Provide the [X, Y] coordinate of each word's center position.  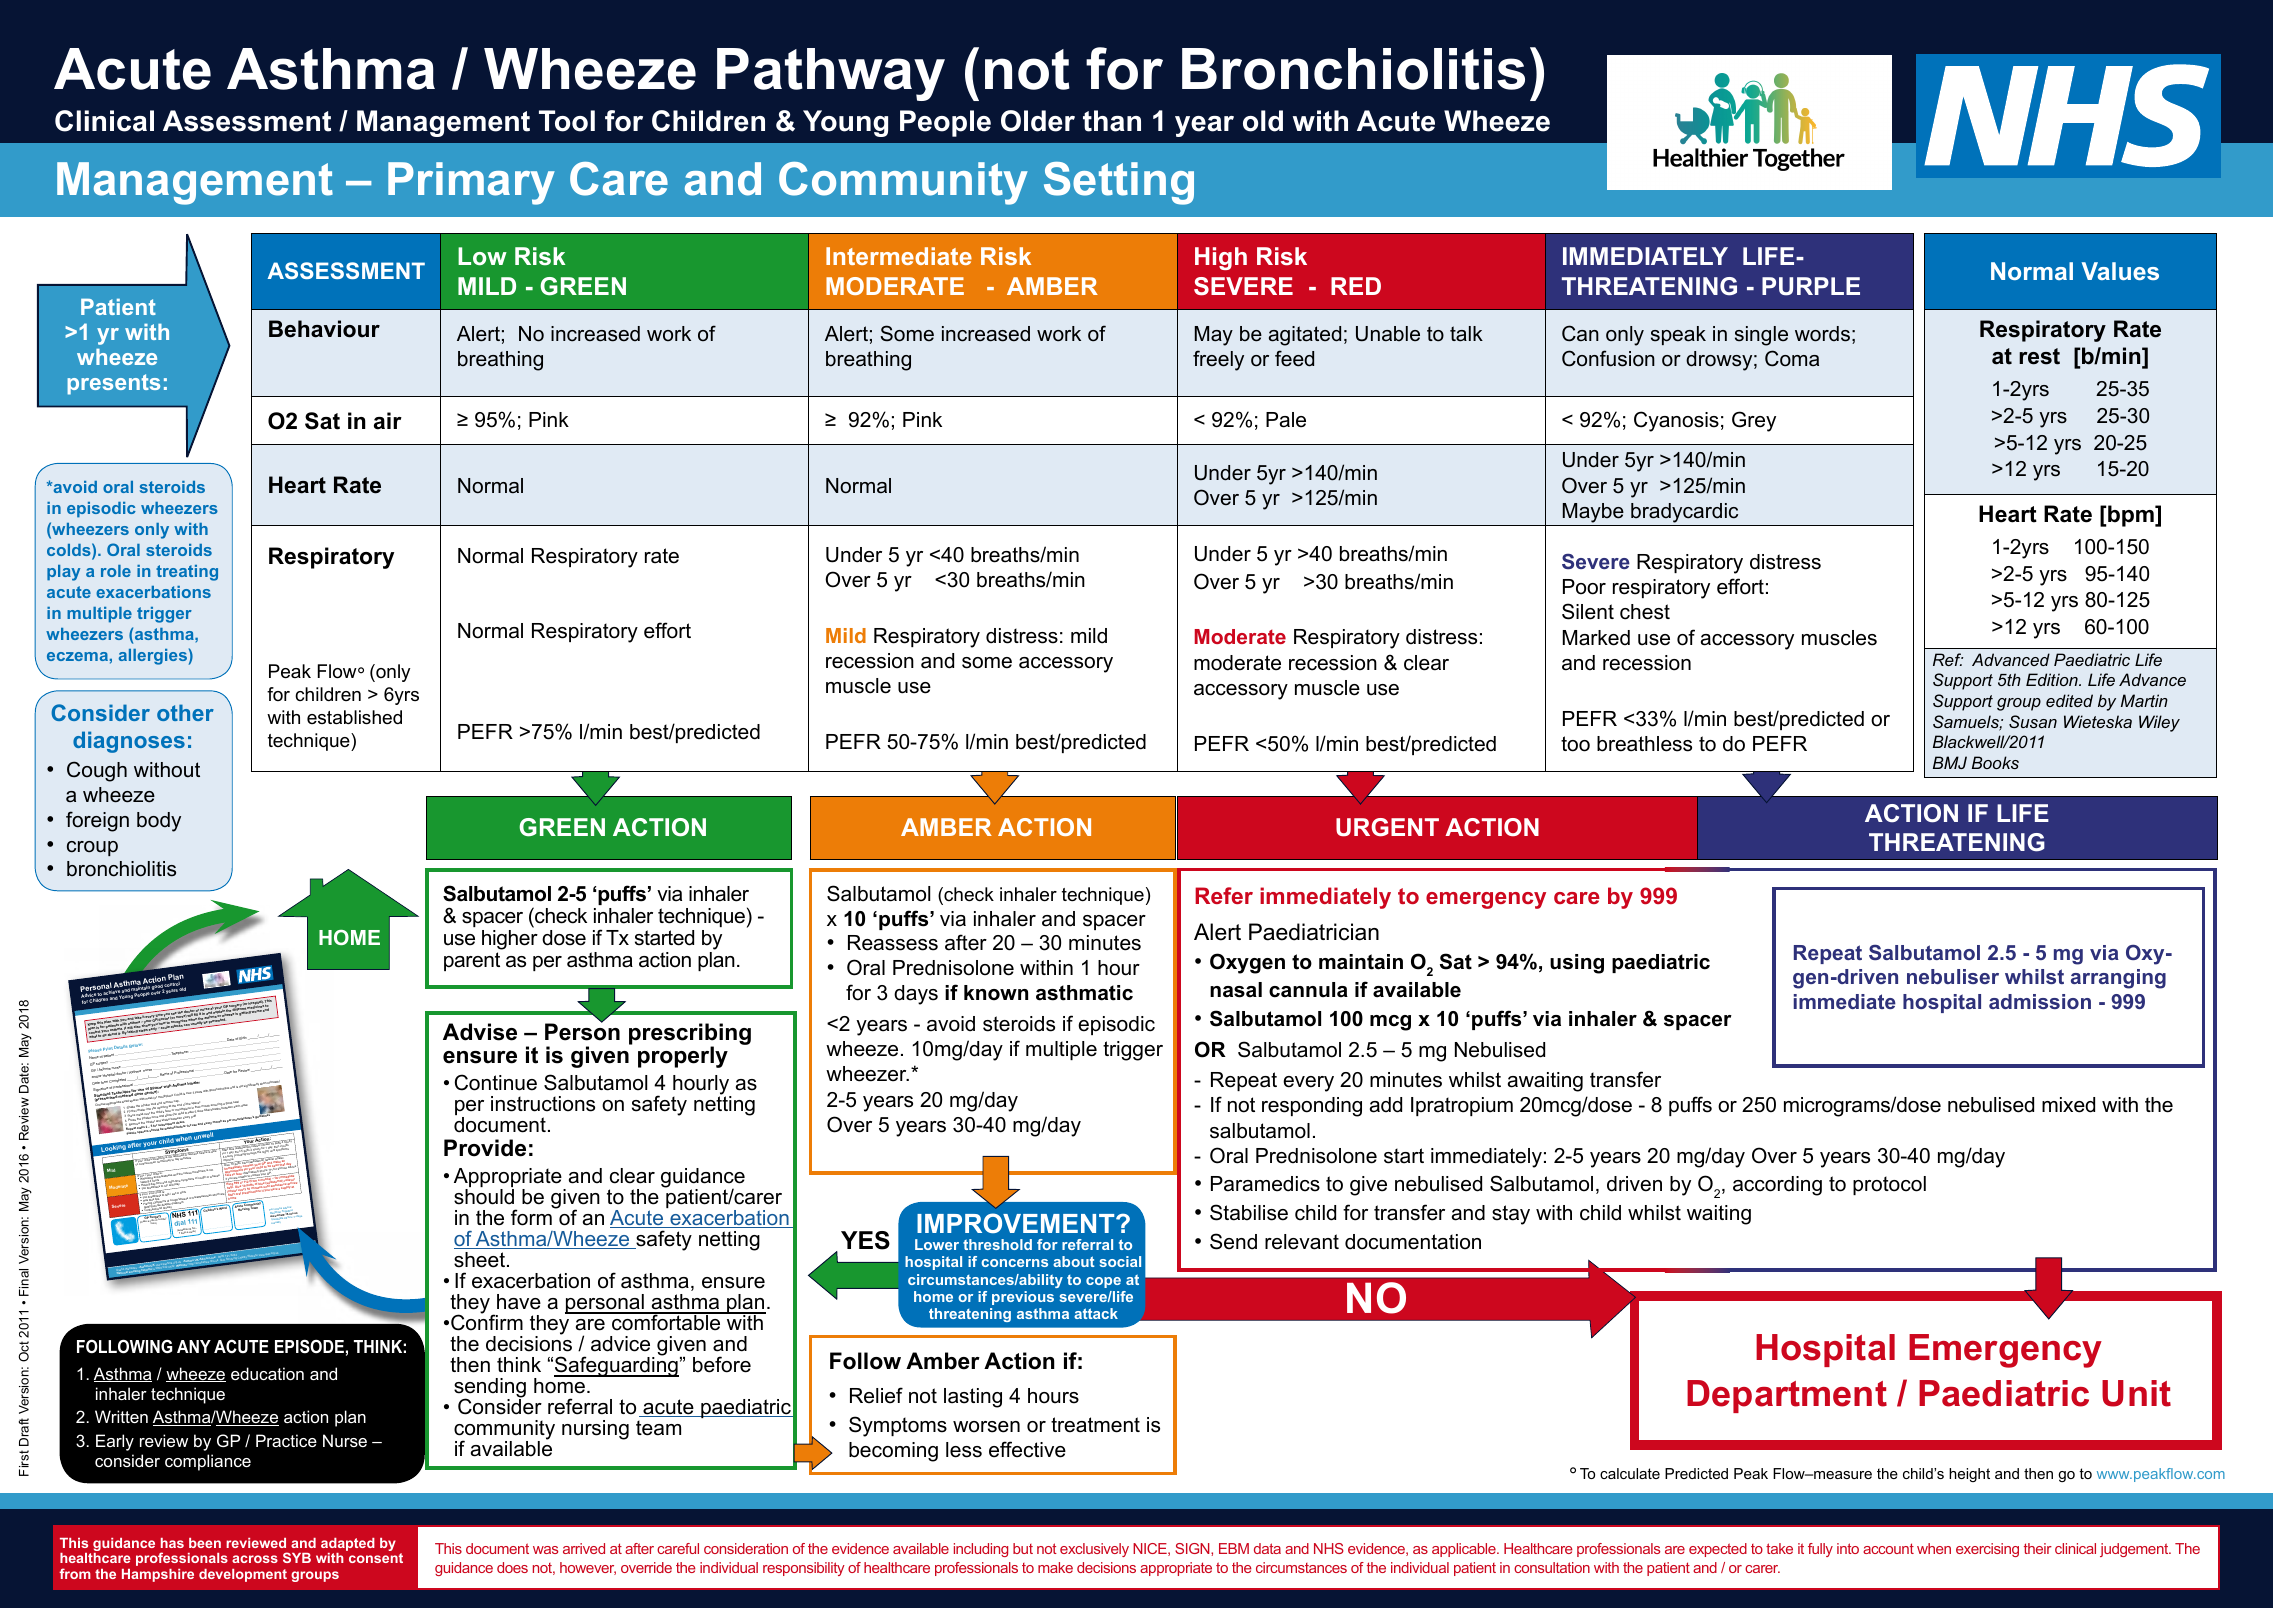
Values [2120, 271]
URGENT [1387, 827]
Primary [471, 183]
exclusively [1094, 1550]
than [1112, 121]
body [159, 822]
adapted [348, 1546]
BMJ [1950, 762]
